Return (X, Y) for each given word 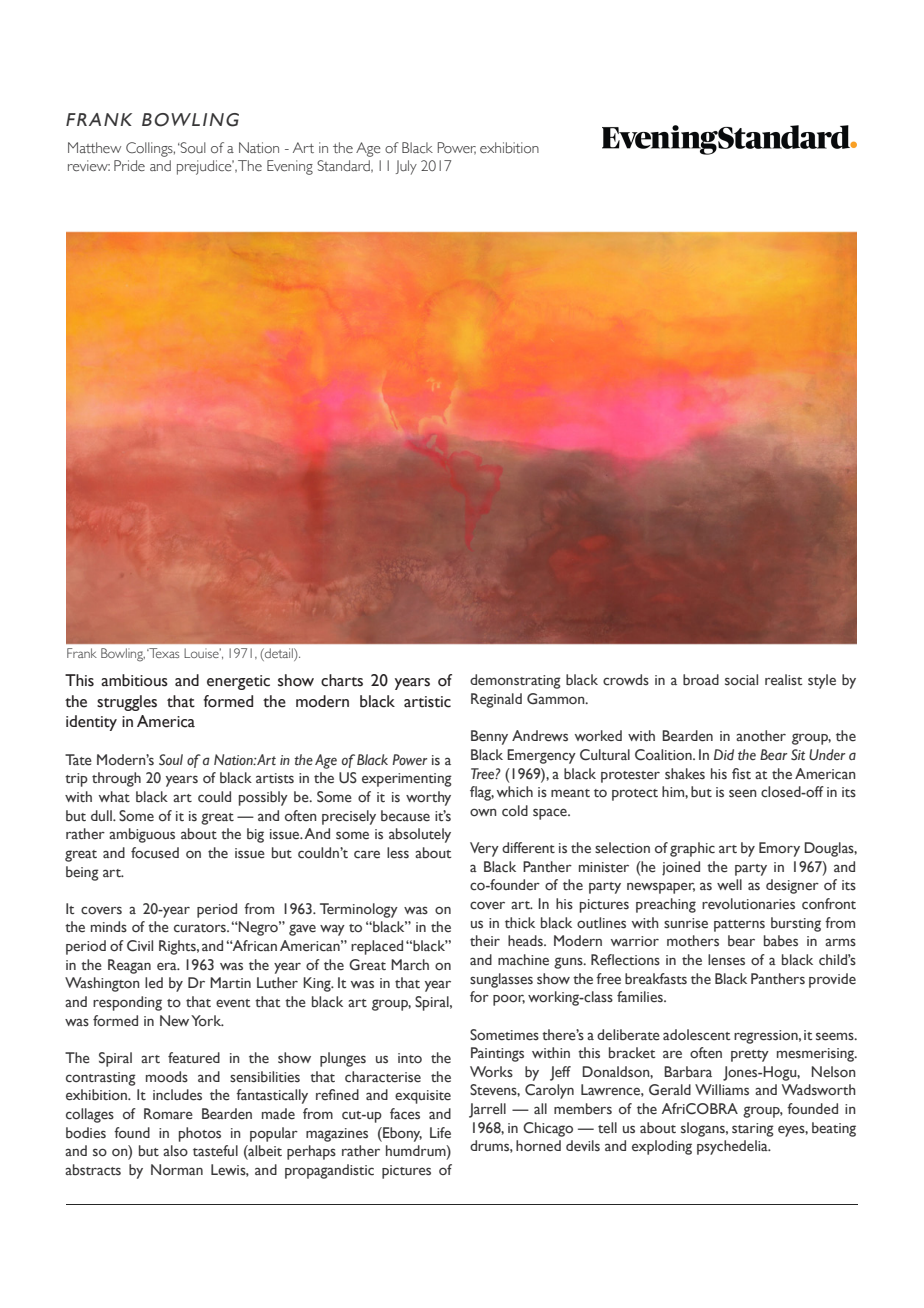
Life (440, 1133)
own (483, 812)
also (175, 1151)
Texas (163, 653)
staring (753, 1130)
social (741, 680)
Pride (129, 165)
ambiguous (142, 835)
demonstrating (515, 681)
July (406, 167)
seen (743, 793)
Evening (290, 167)
